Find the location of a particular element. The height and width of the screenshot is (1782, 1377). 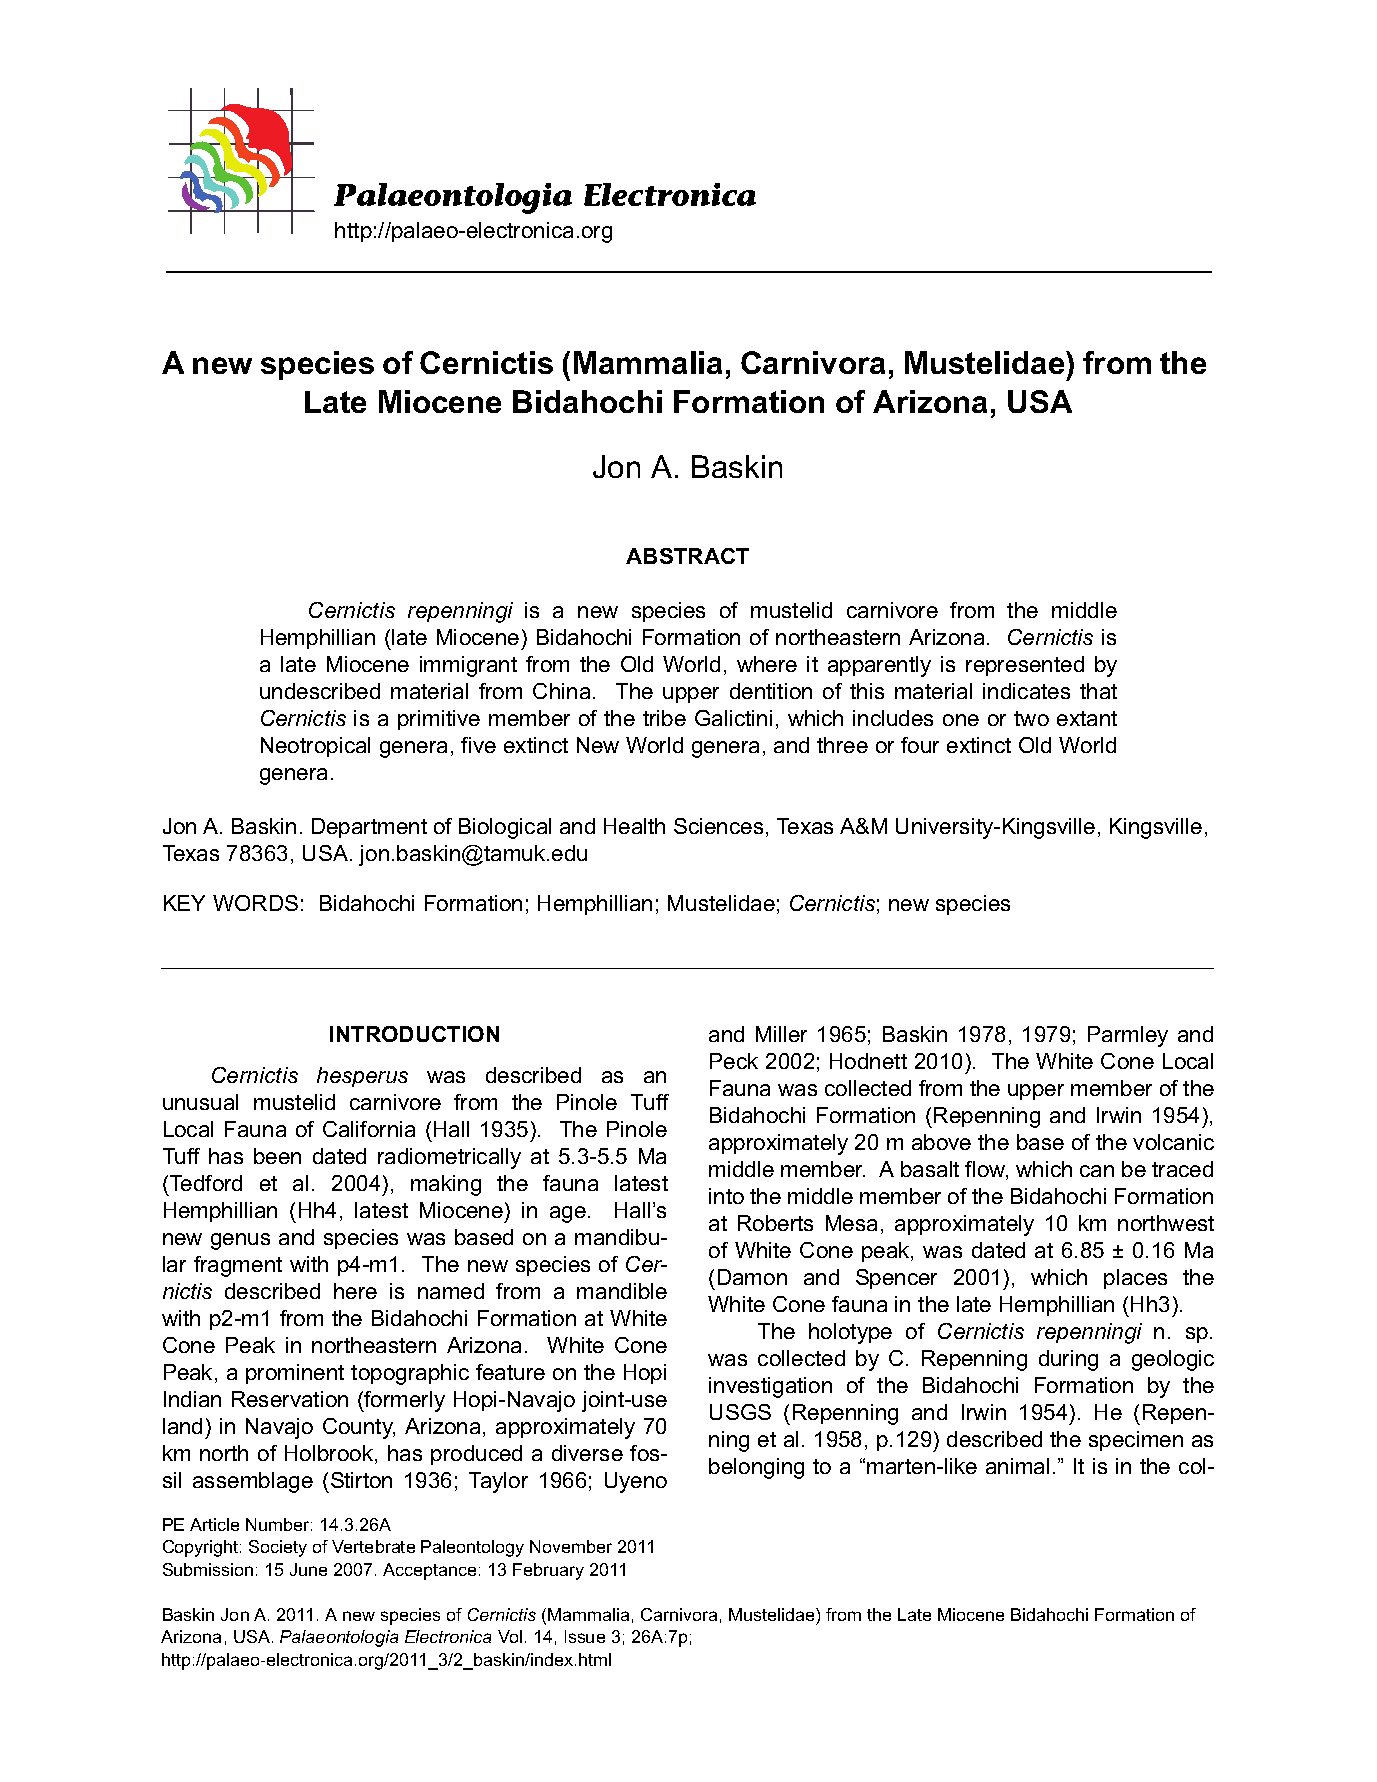

Sciences is located at coordinates (718, 826).
